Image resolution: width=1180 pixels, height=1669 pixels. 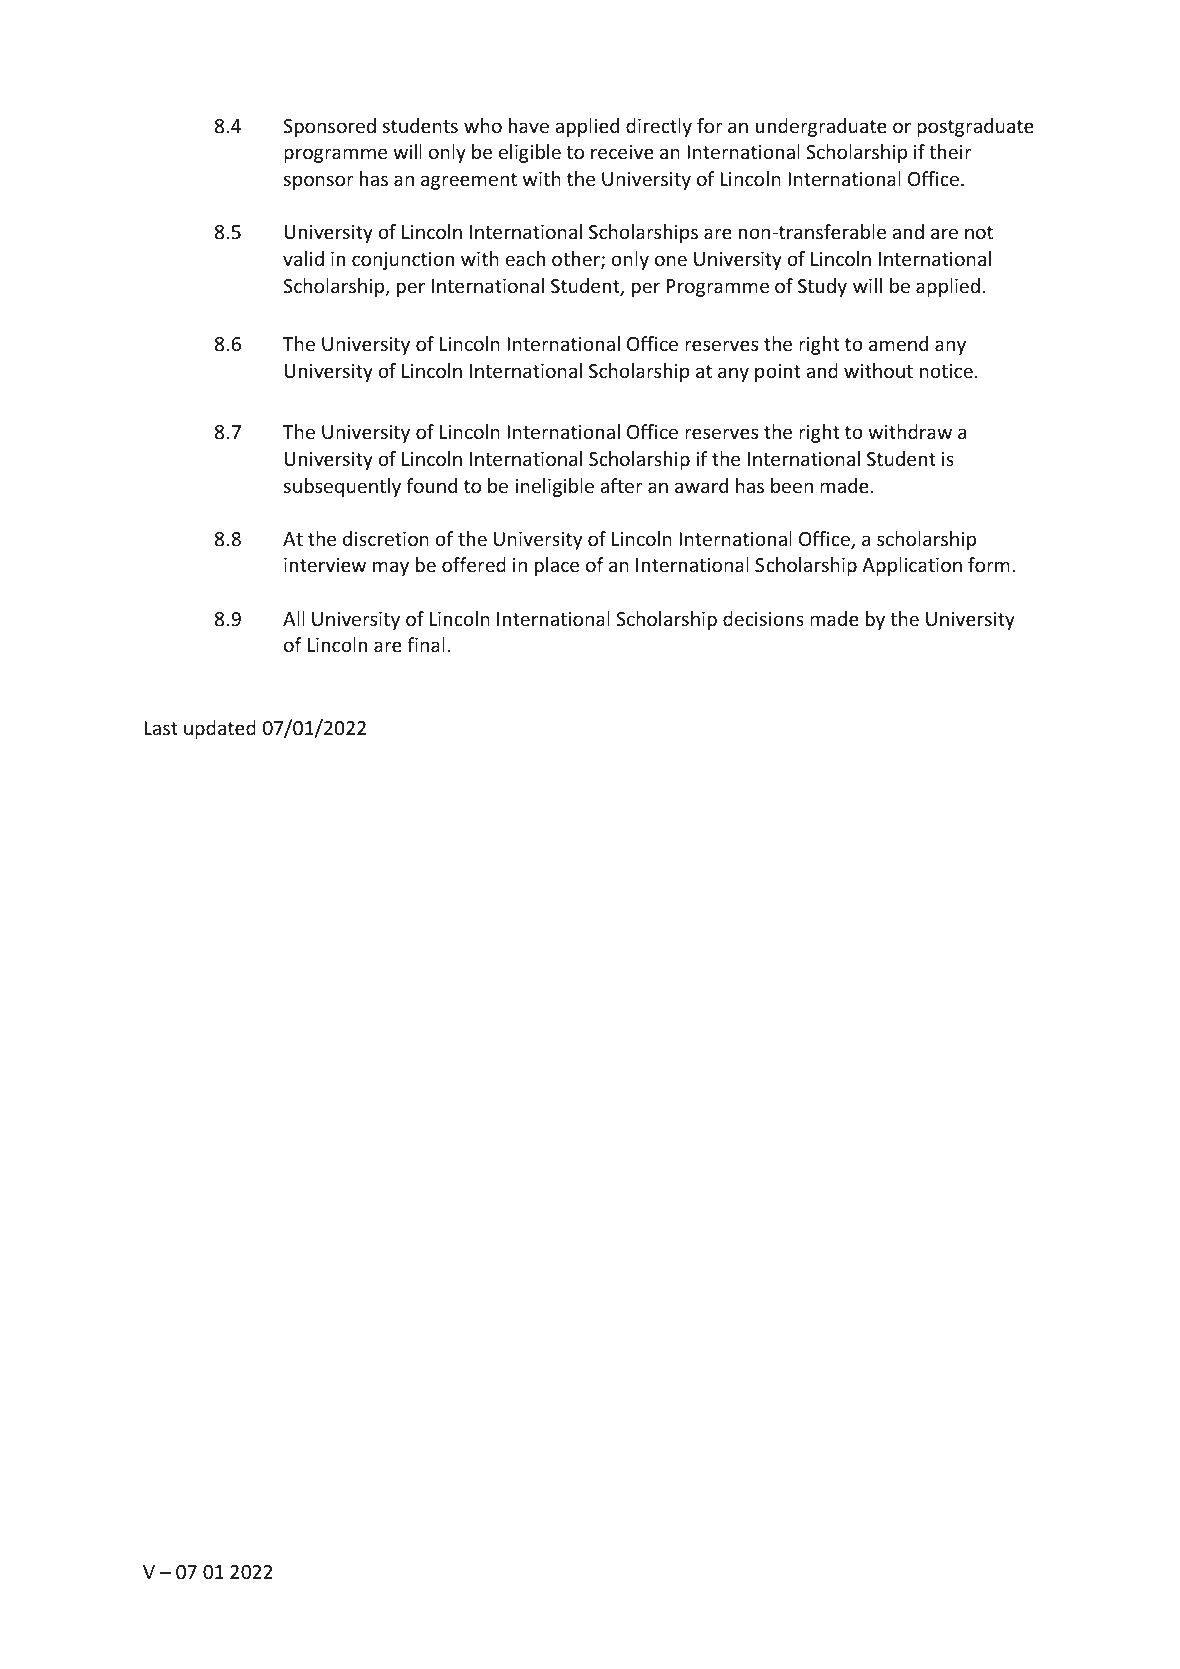 What do you see at coordinates (426, 644) in the screenshot?
I see `final` at bounding box center [426, 644].
